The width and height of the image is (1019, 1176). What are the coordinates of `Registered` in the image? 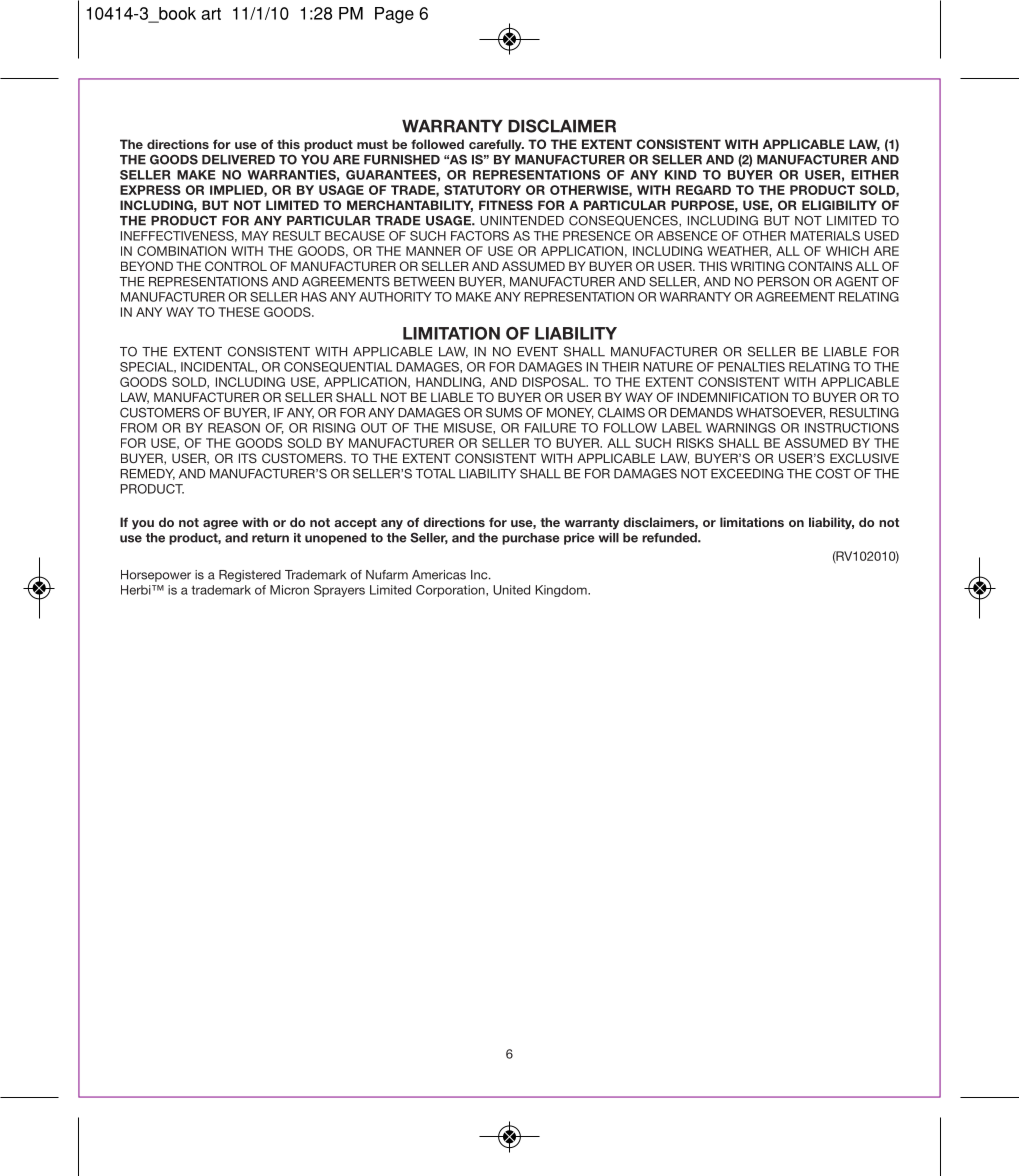 It's located at (250, 576).
